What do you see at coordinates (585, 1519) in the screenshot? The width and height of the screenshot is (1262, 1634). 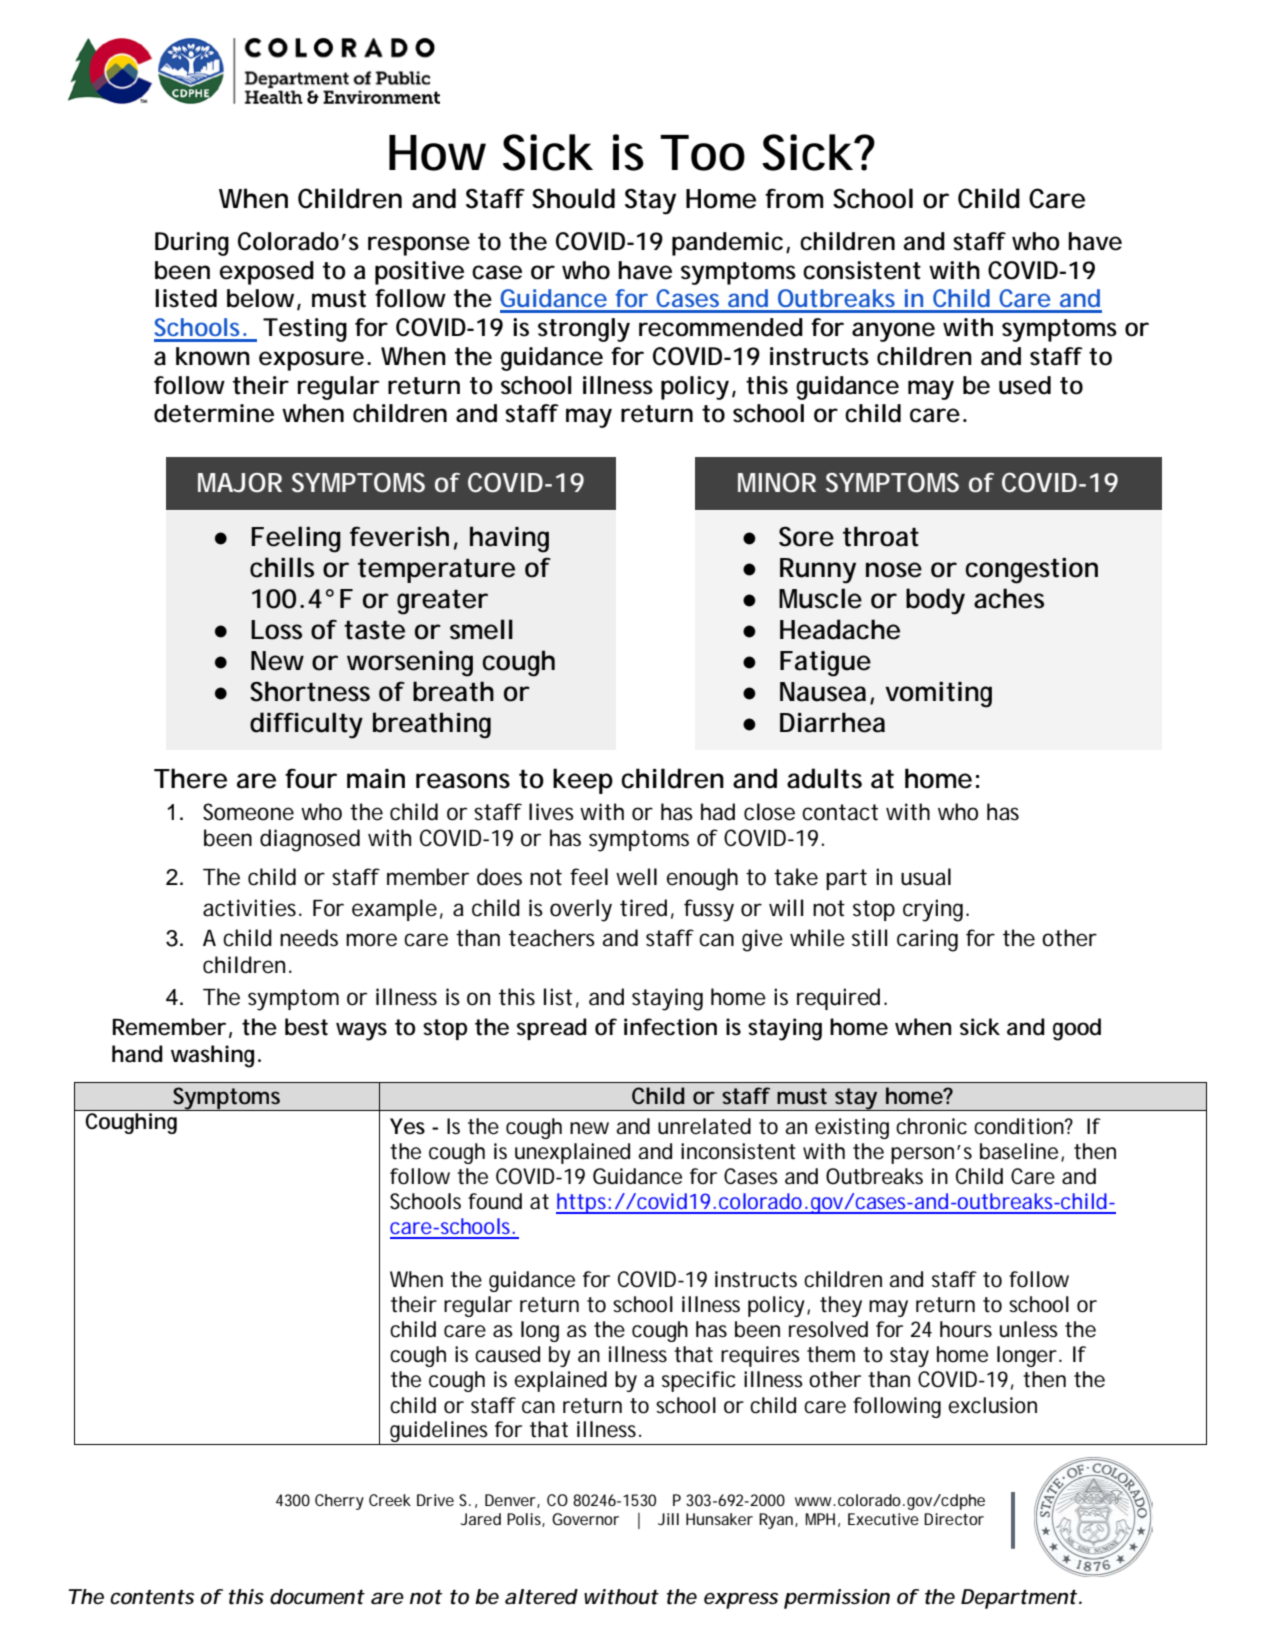 I see `Governor` at bounding box center [585, 1519].
